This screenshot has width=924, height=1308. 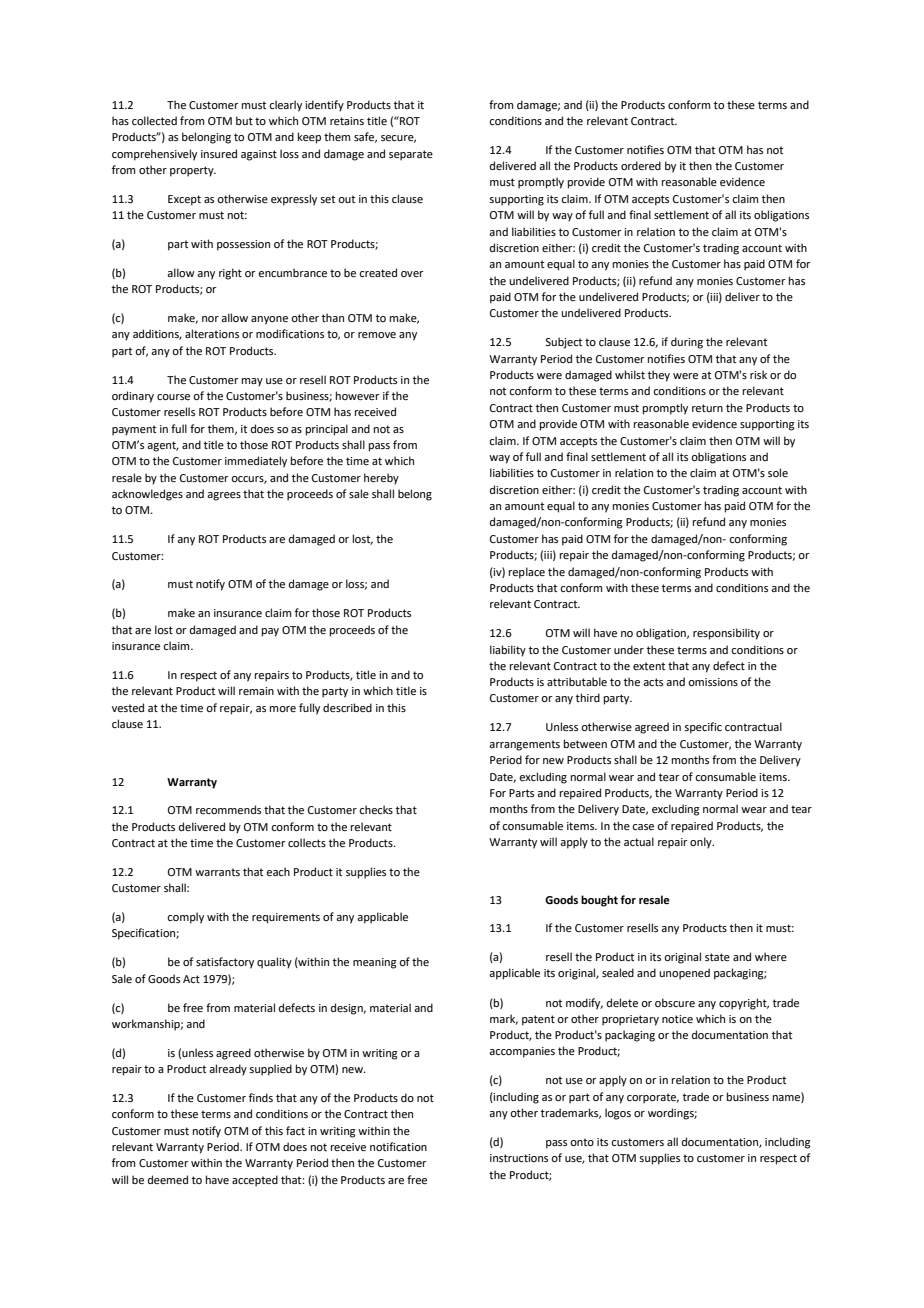 I want to click on separate, so click(x=411, y=155).
